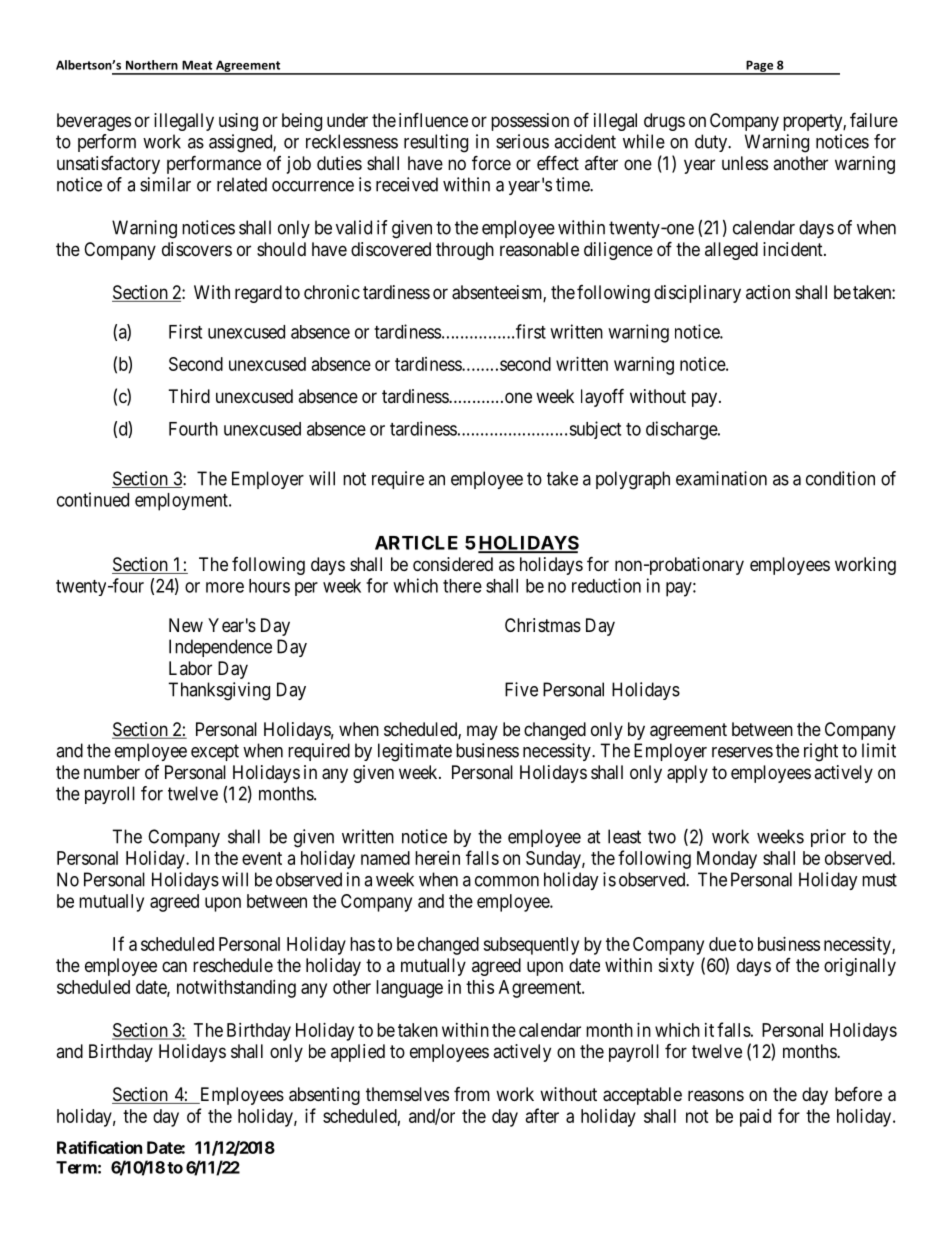 This page has height=1233, width=952. Describe the element at coordinates (482, 732) in the page. I see `may` at that location.
